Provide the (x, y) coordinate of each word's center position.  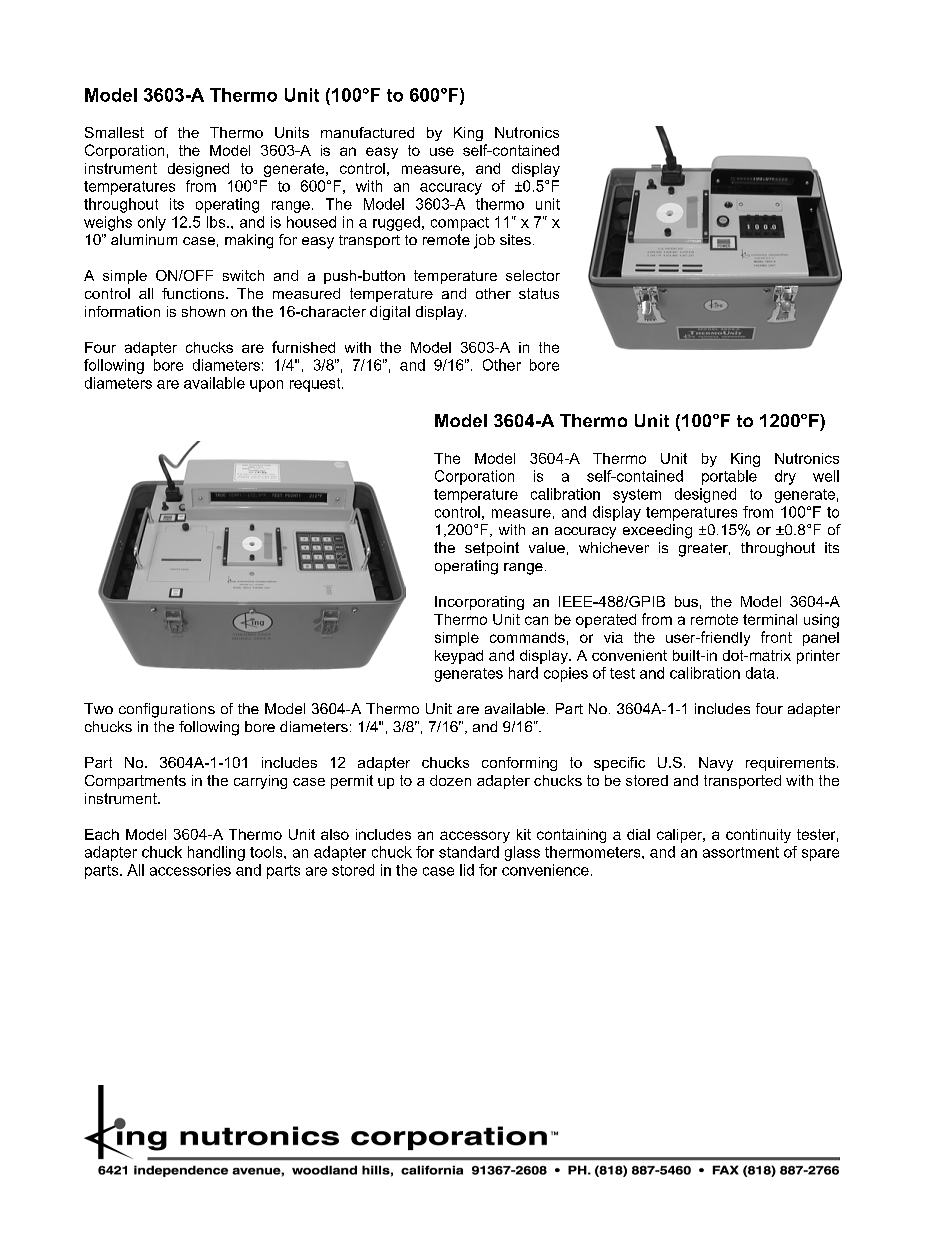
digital (390, 313)
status (539, 293)
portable (729, 477)
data (760, 673)
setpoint (492, 549)
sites (515, 239)
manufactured (367, 132)
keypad (459, 657)
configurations (167, 710)
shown (203, 311)
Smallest (114, 132)
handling (216, 853)
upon (266, 386)
